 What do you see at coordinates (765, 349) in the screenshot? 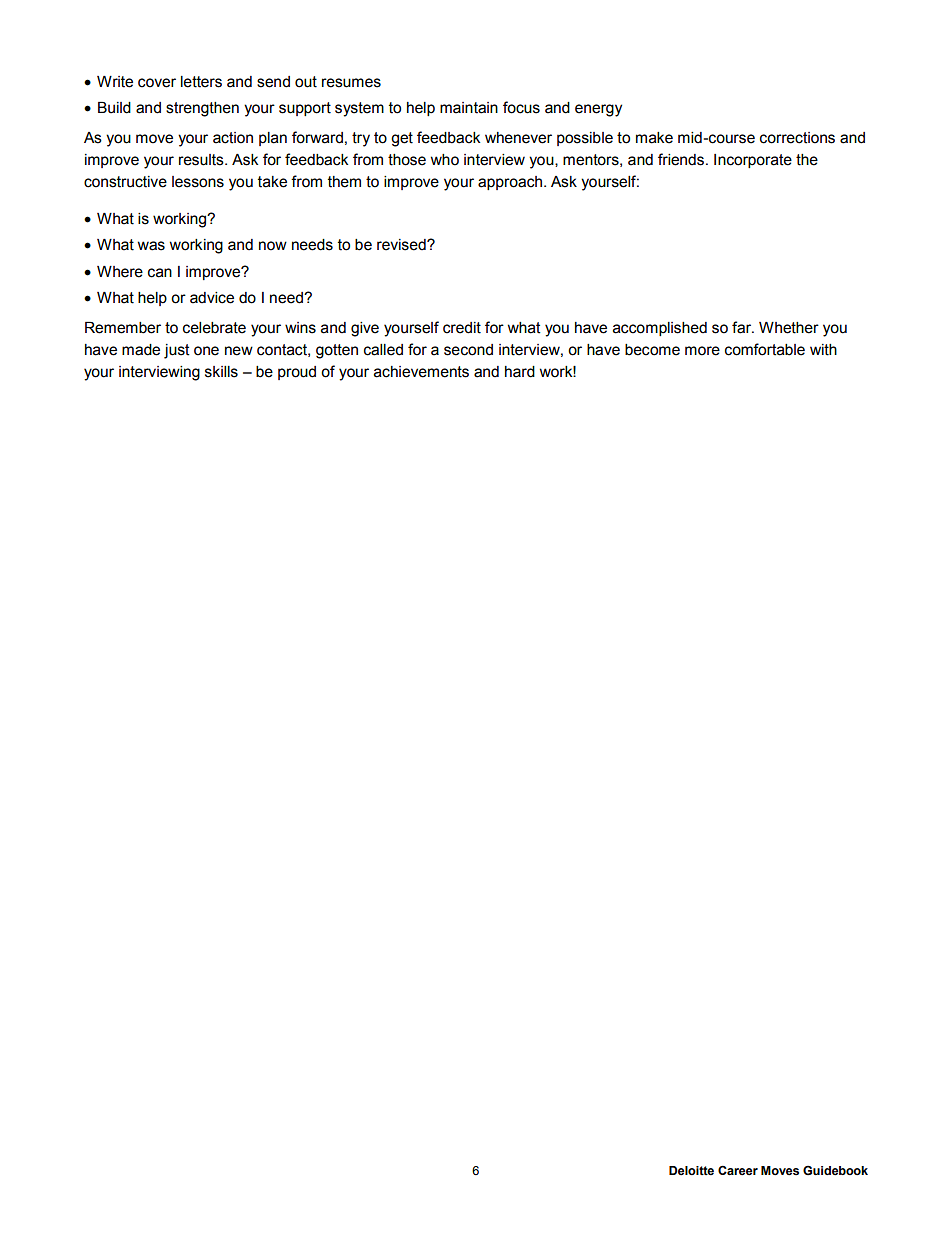
I see `comfortable` at bounding box center [765, 349].
